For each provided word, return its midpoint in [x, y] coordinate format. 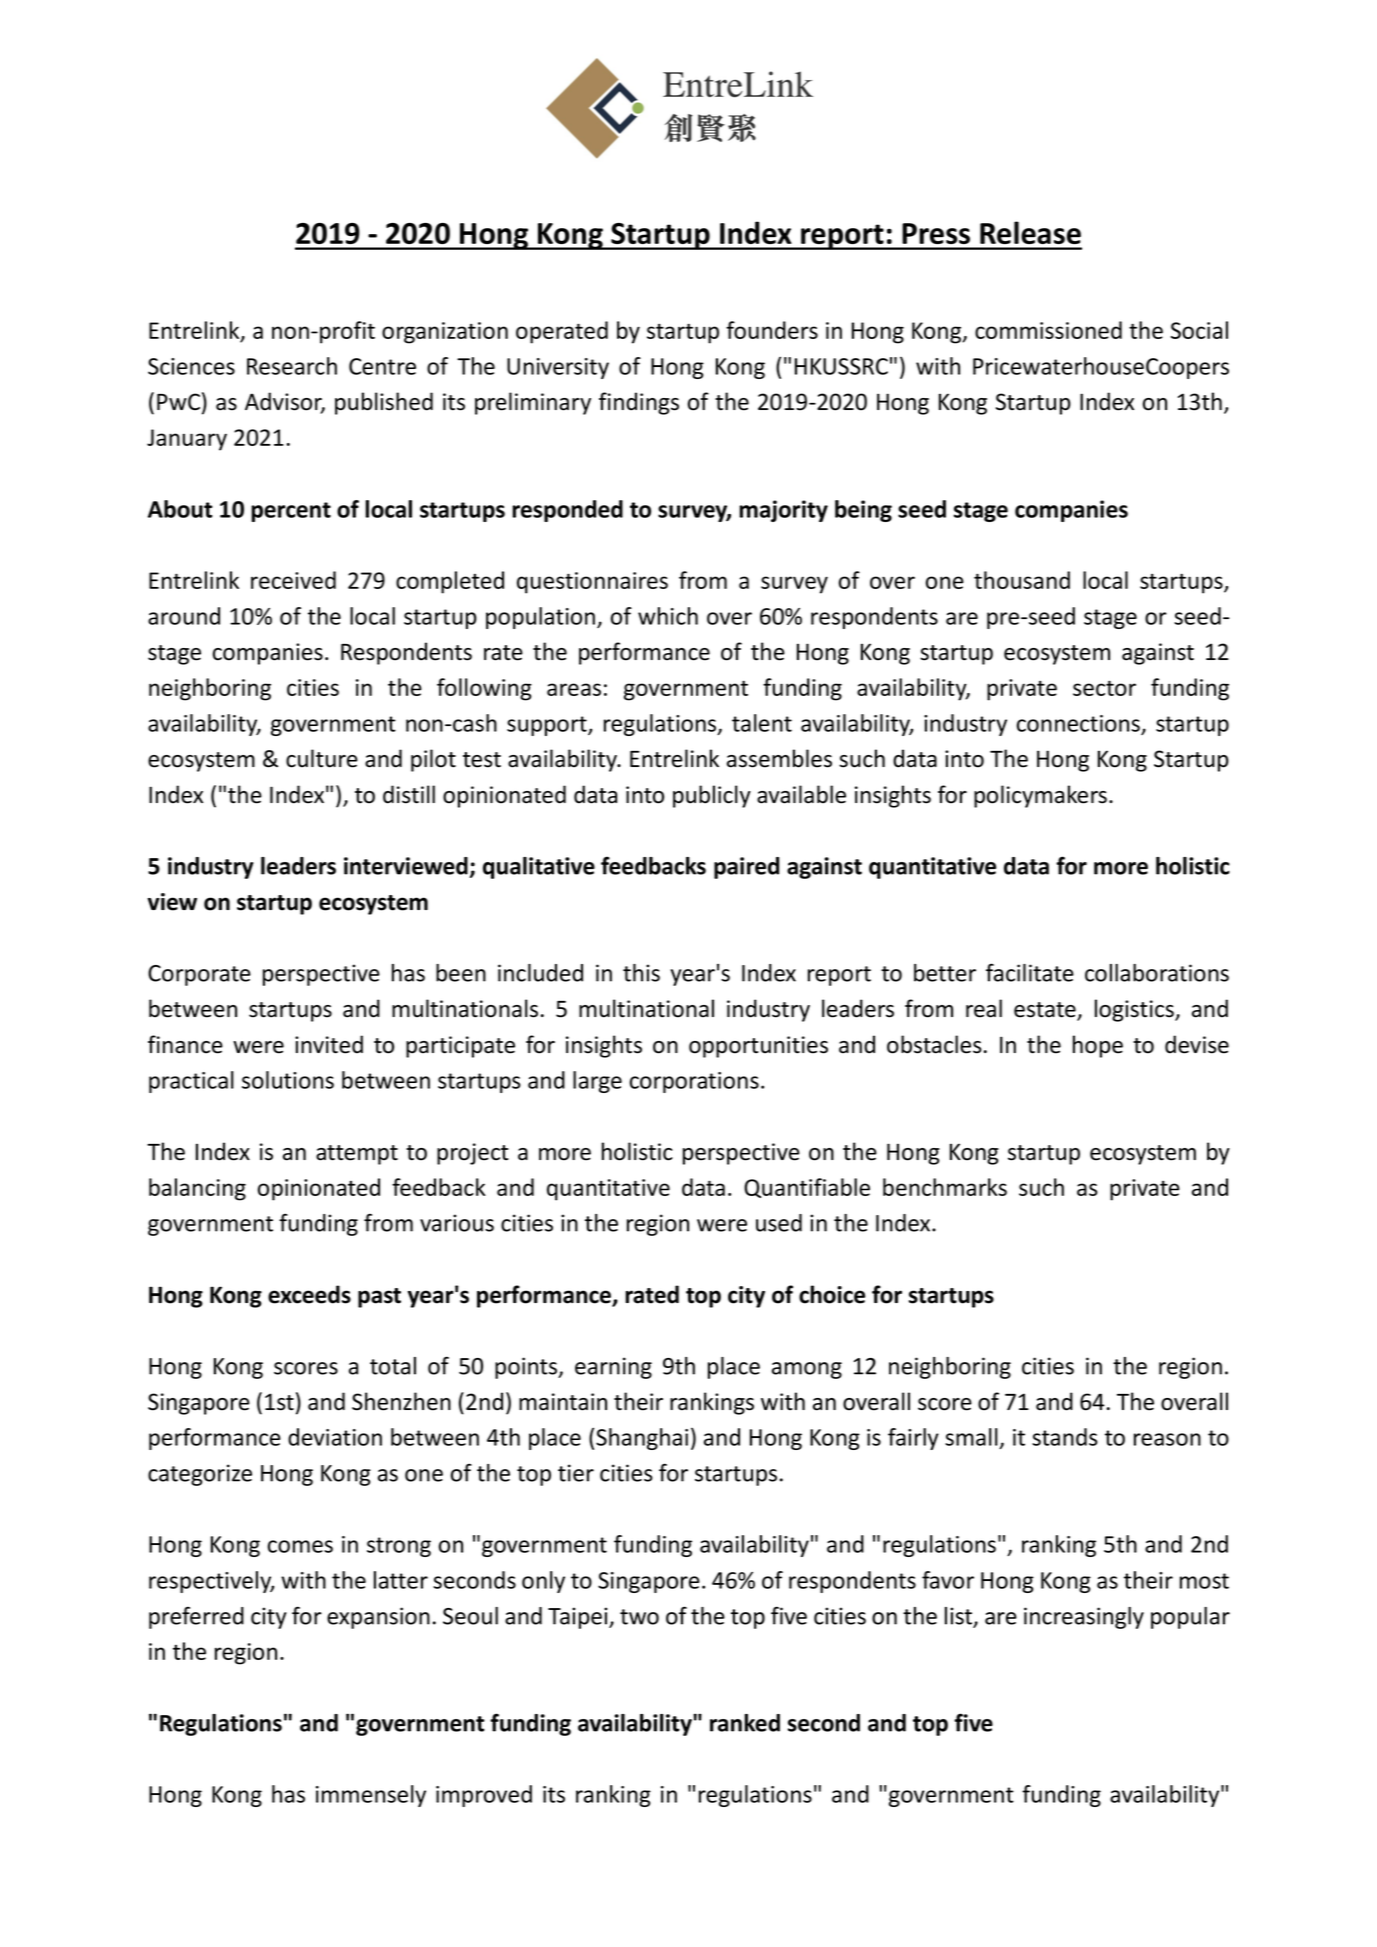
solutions [288, 1080]
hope [1098, 1046]
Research [292, 366]
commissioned [1048, 330]
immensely [371, 1796]
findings [639, 403]
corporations [694, 1082]
